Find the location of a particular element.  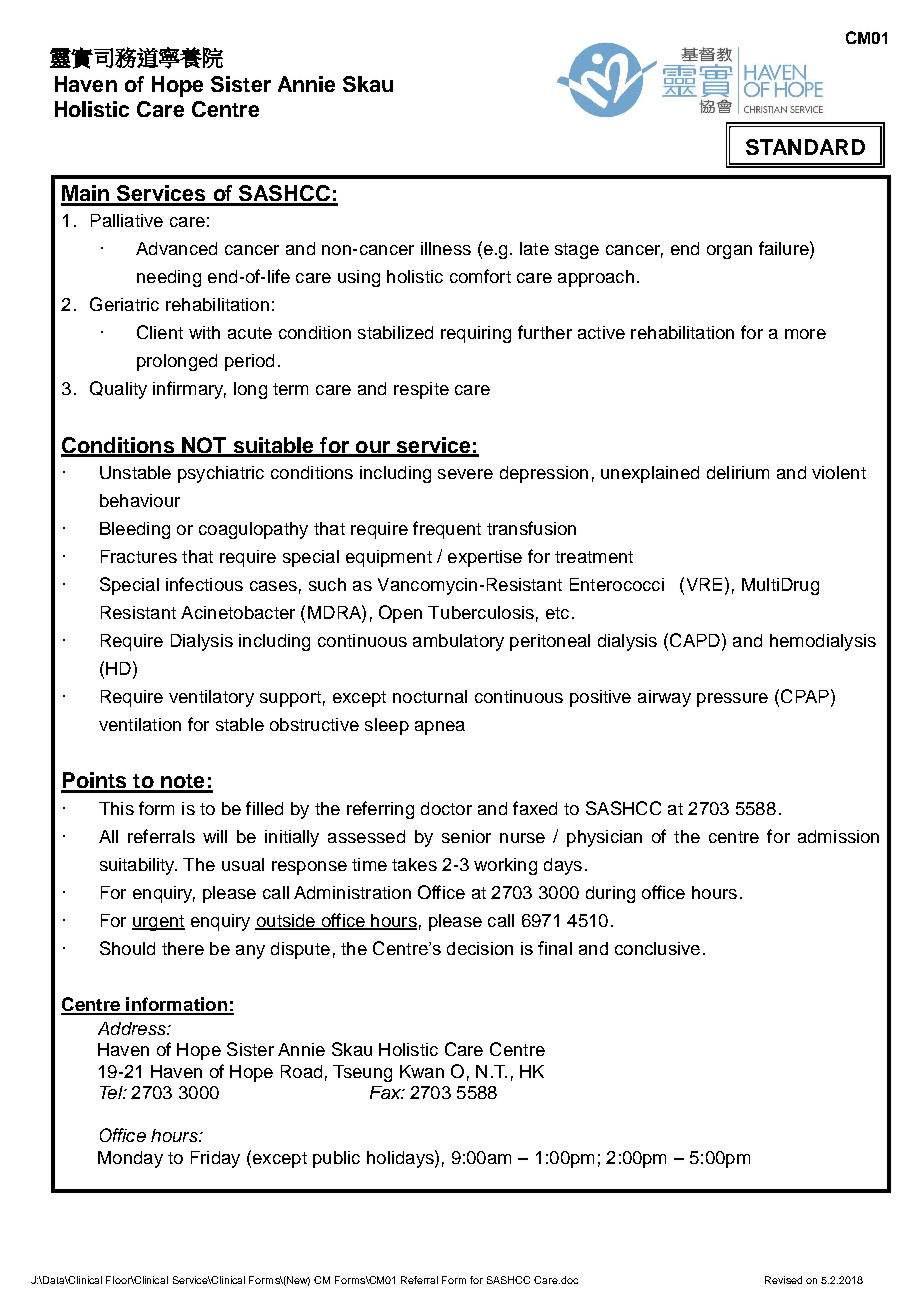

decision is located at coordinates (480, 948).
